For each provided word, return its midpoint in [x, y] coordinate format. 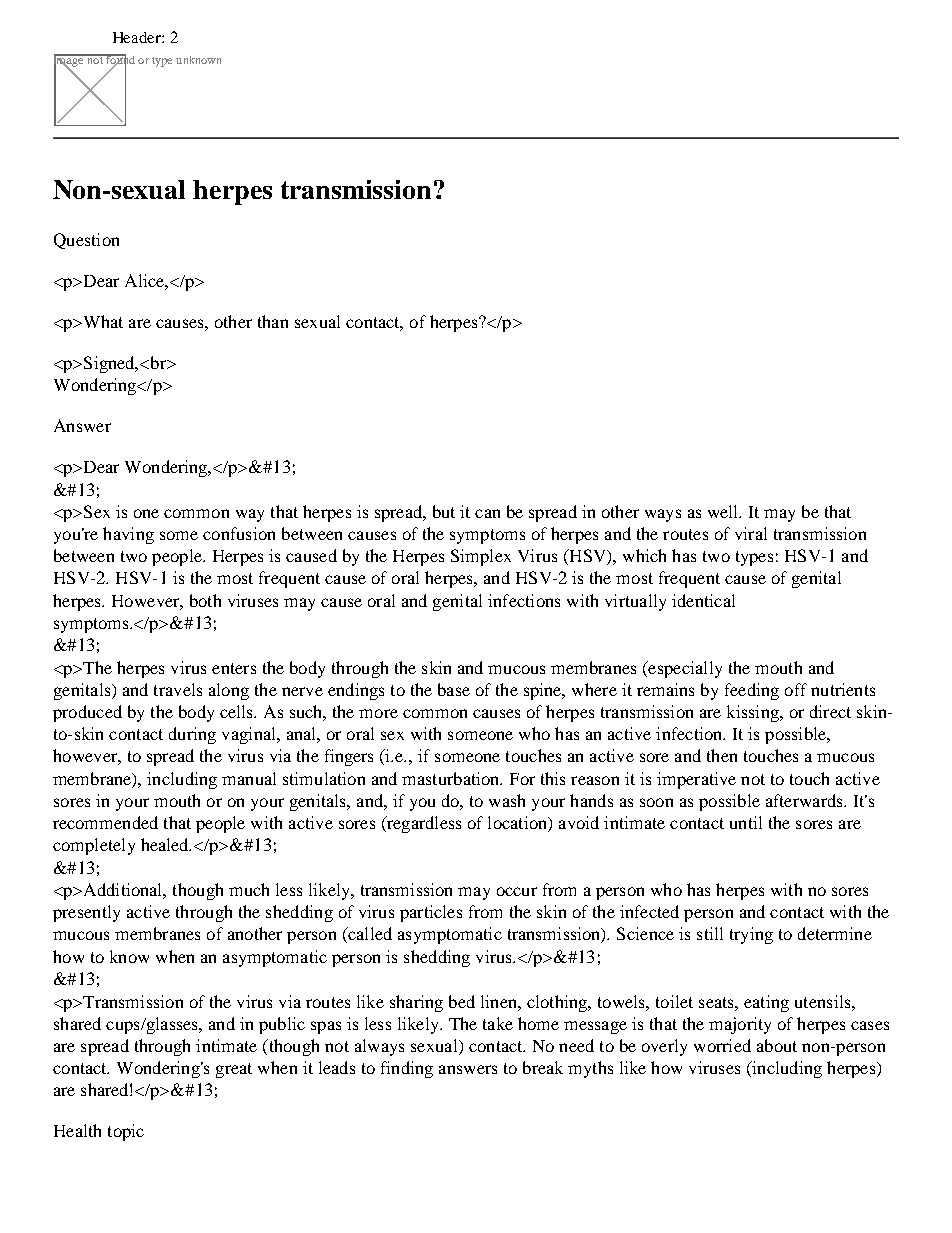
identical [703, 600]
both [205, 600]
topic [126, 1132]
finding [407, 1069]
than [273, 321]
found [119, 60]
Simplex [481, 557]
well [724, 511]
